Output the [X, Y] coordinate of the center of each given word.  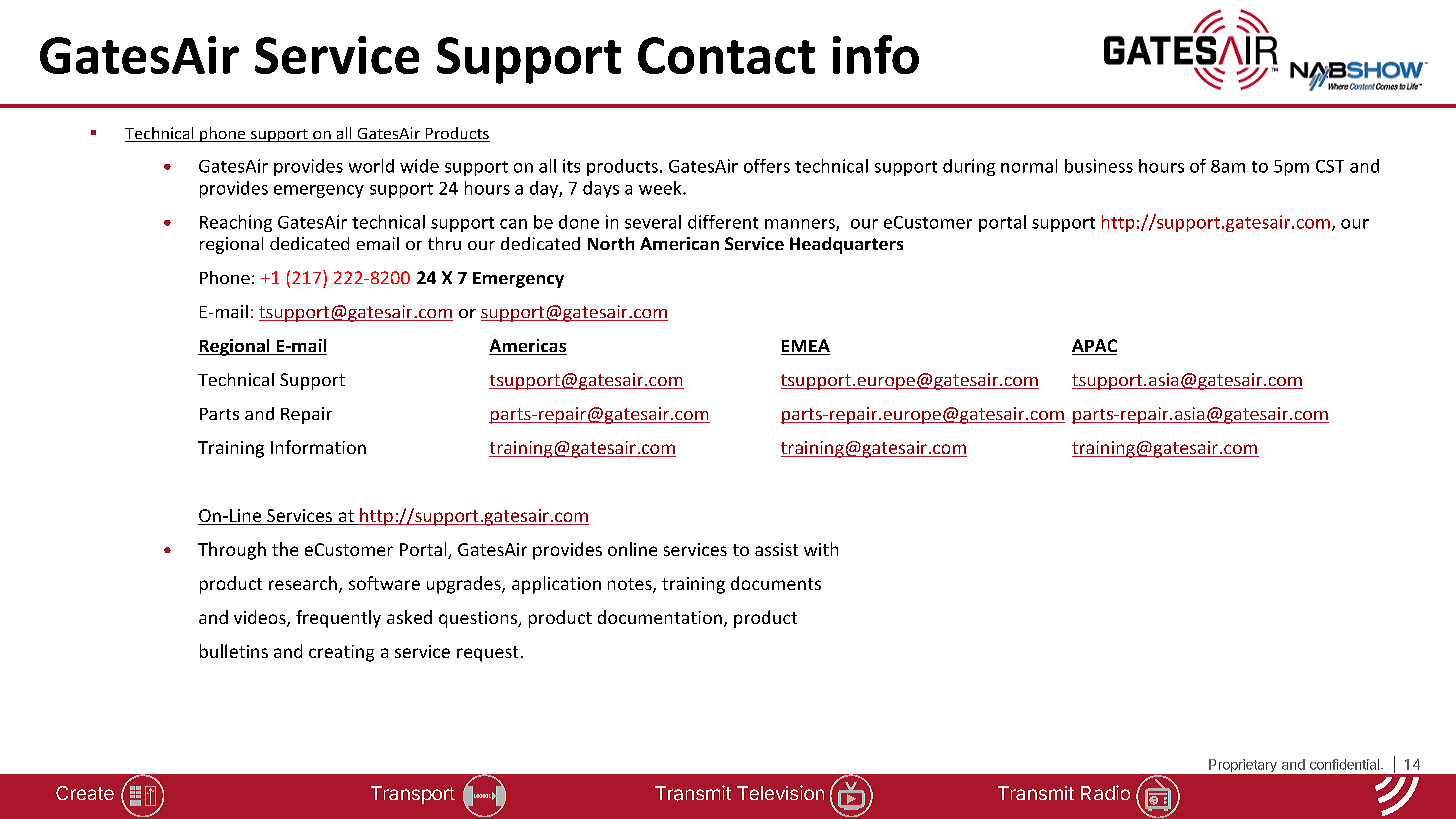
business [1099, 166]
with [821, 549]
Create [85, 793]
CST [1330, 166]
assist [776, 549]
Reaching [236, 223]
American [679, 243]
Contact [726, 55]
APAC [1094, 347]
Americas [528, 347]
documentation [660, 617]
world [371, 166]
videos [261, 618]
